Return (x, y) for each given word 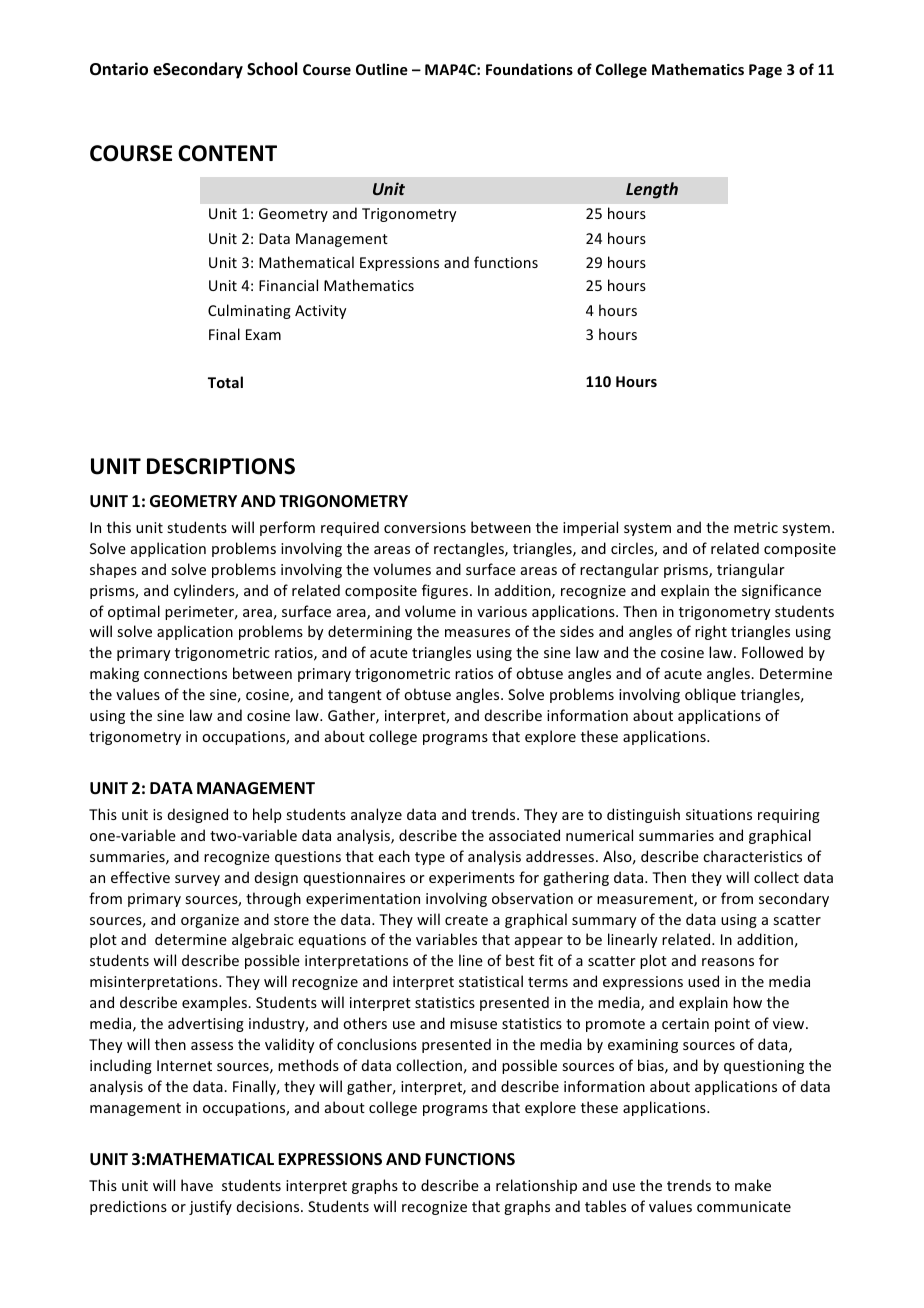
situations (719, 814)
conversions (425, 527)
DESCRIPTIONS (221, 466)
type (430, 858)
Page (765, 71)
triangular (751, 570)
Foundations (529, 69)
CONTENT (227, 153)
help (267, 815)
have (197, 1185)
